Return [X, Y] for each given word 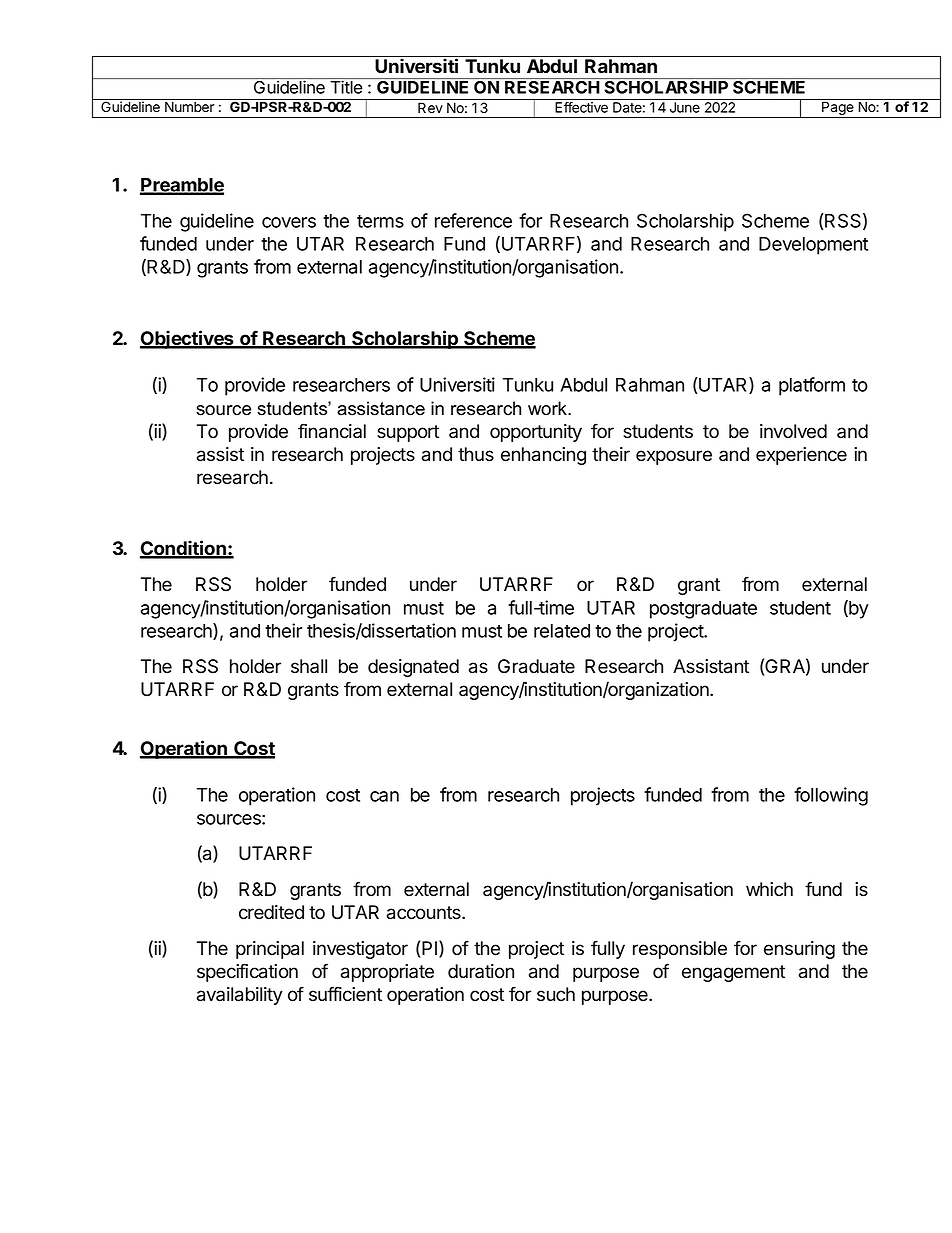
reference [473, 220]
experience [801, 456]
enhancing [543, 456]
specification [247, 972]
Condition [184, 549]
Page [838, 110]
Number [189, 107]
